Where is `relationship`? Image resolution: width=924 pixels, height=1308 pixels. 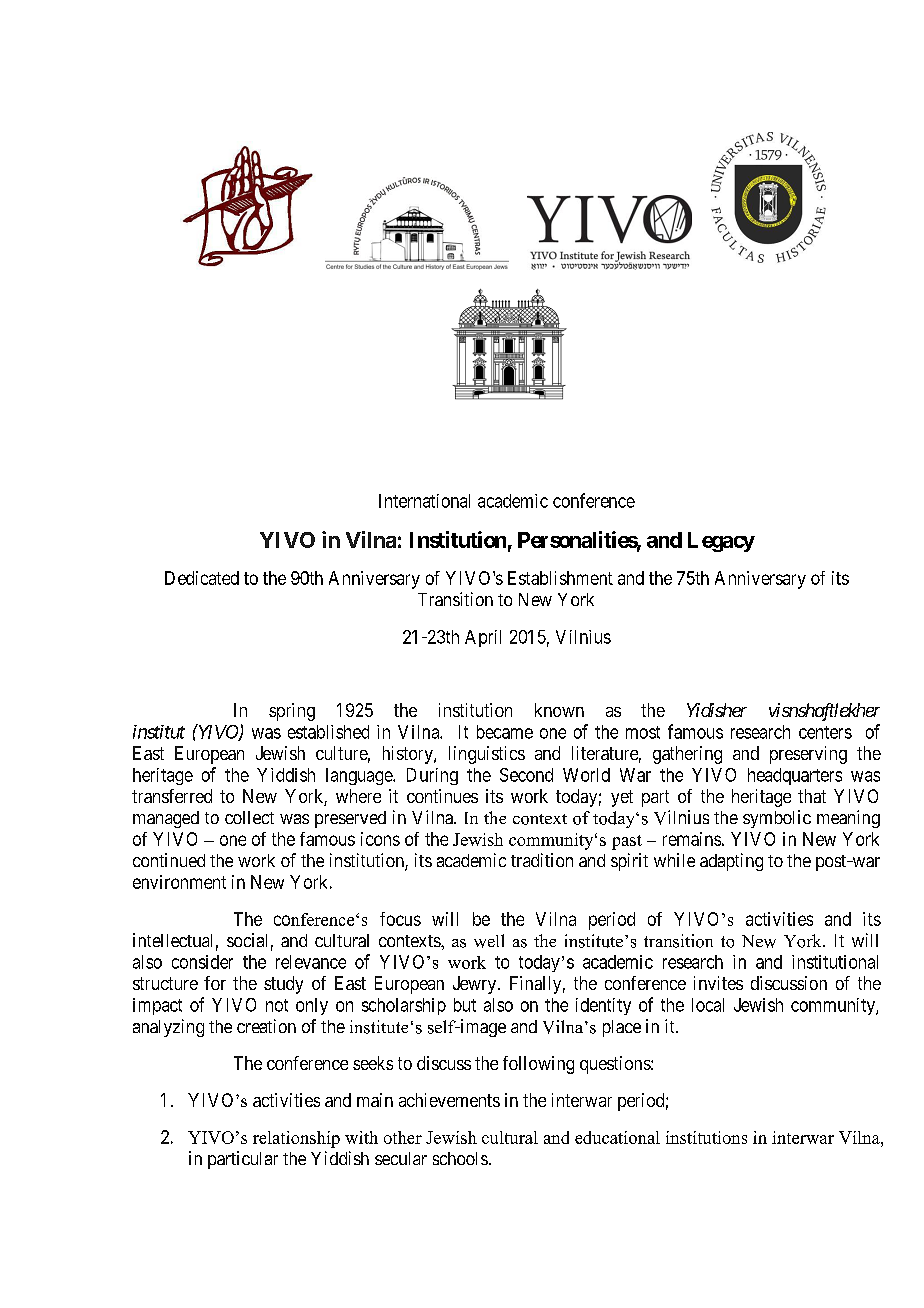
relationship is located at coordinates (296, 1139).
